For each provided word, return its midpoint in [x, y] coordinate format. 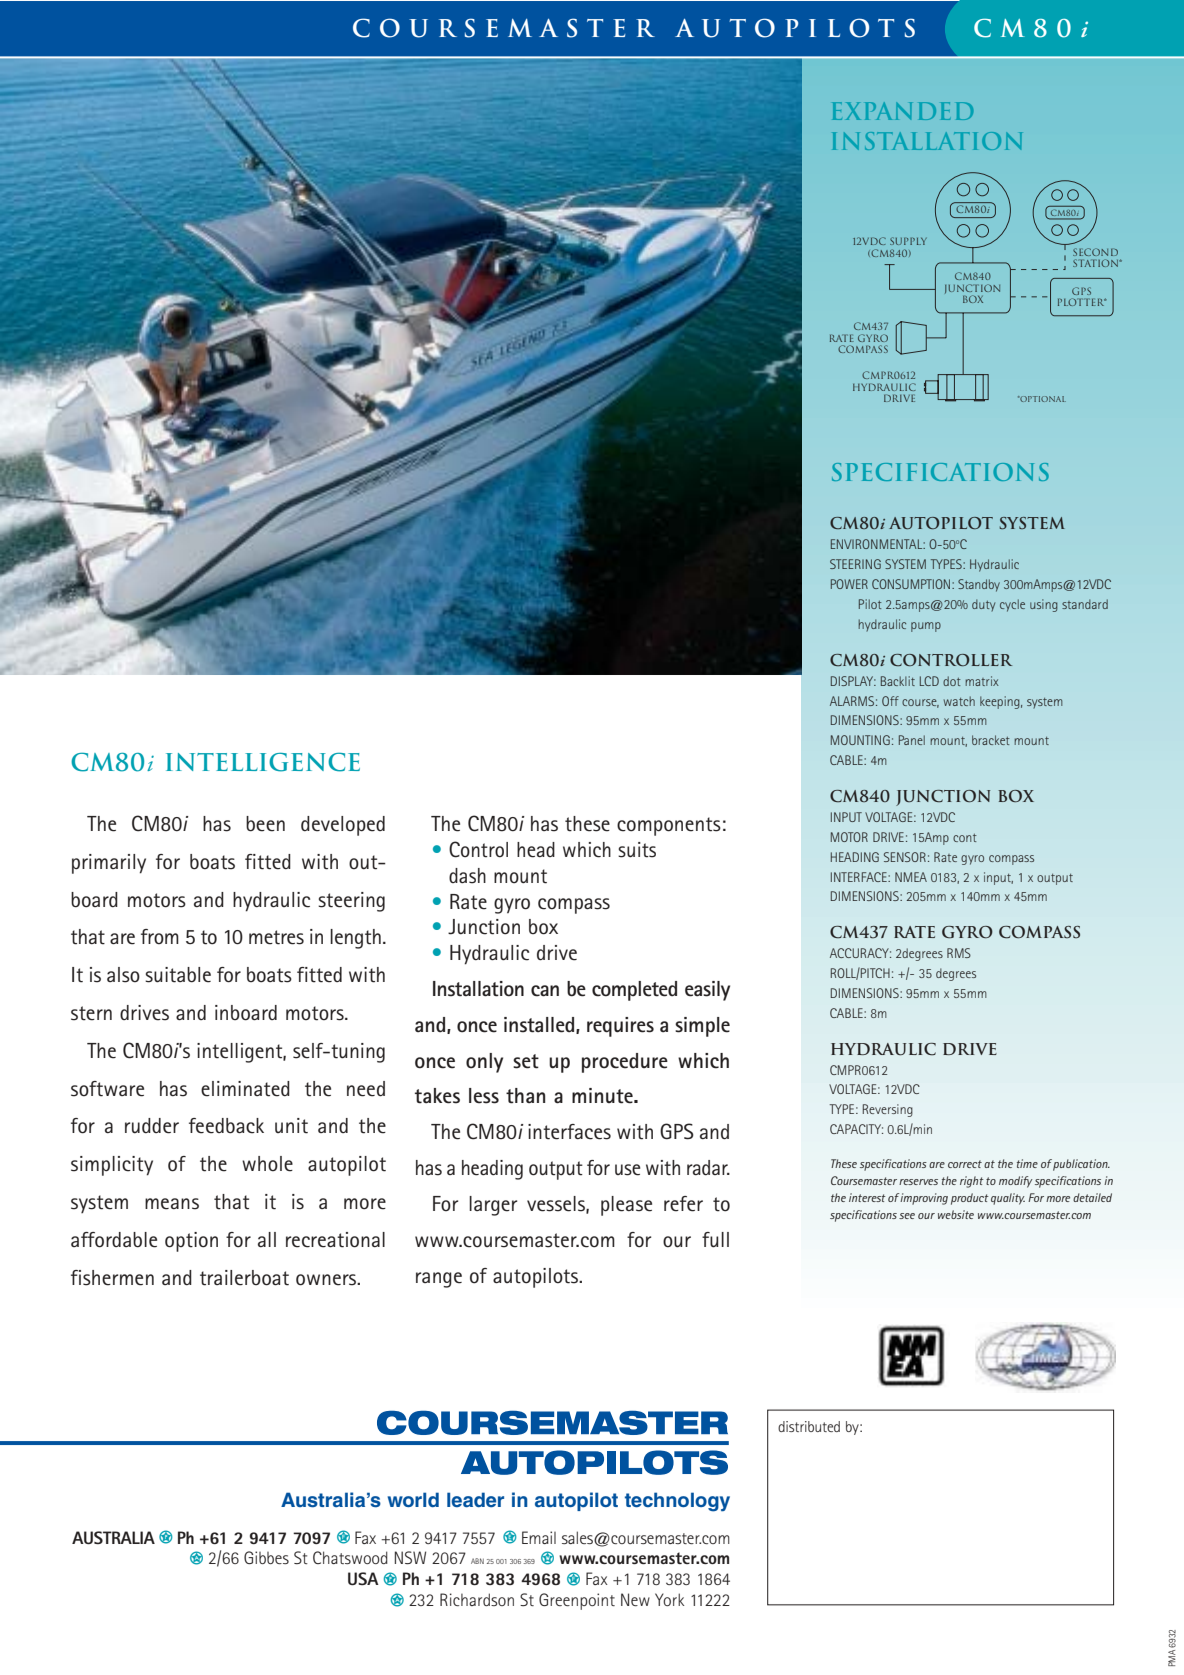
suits [637, 850]
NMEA [911, 877]
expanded [902, 111]
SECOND [1095, 252]
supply [908, 241]
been [265, 824]
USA [363, 1578]
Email [539, 1537]
